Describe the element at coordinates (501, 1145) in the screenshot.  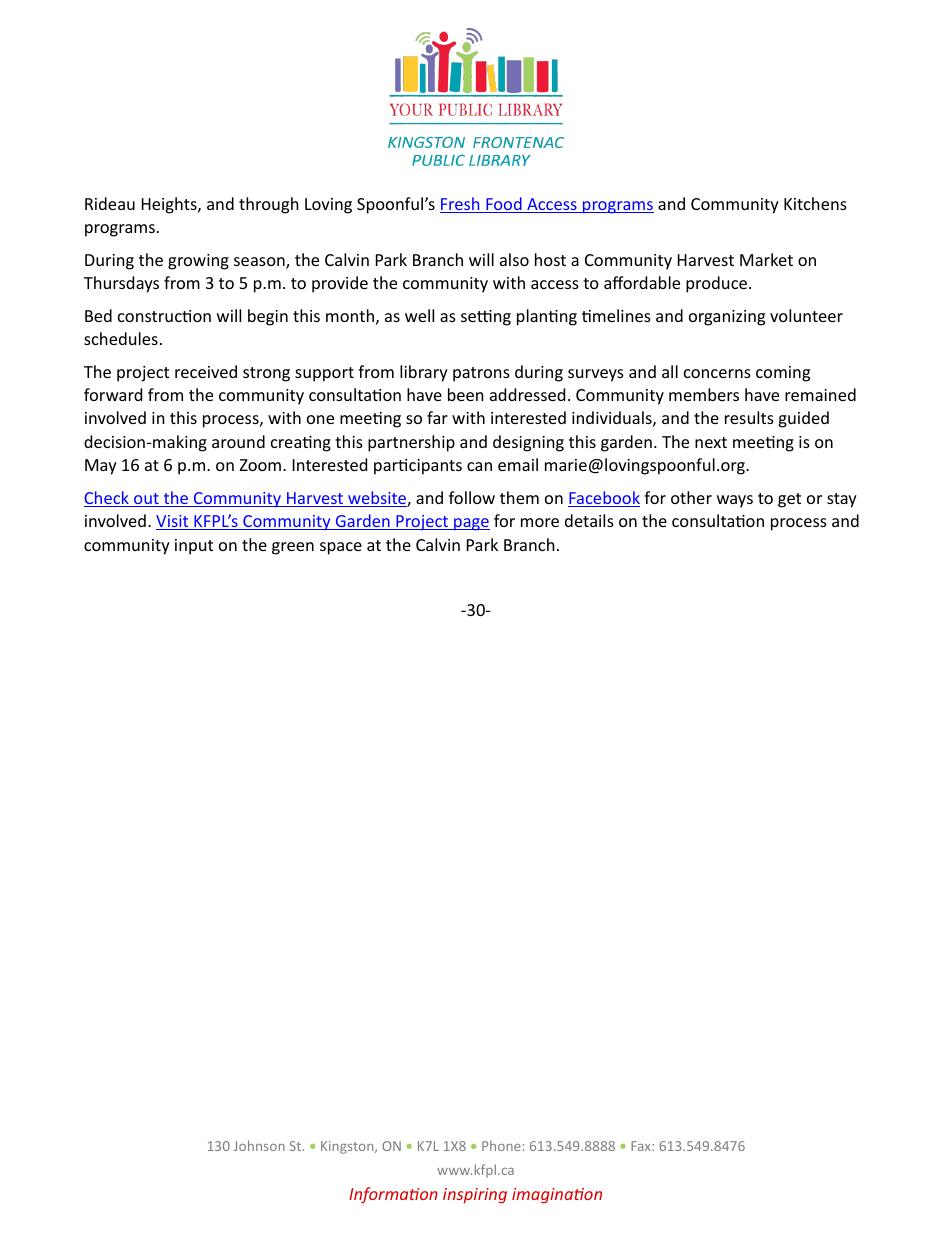
I see `Phone` at that location.
